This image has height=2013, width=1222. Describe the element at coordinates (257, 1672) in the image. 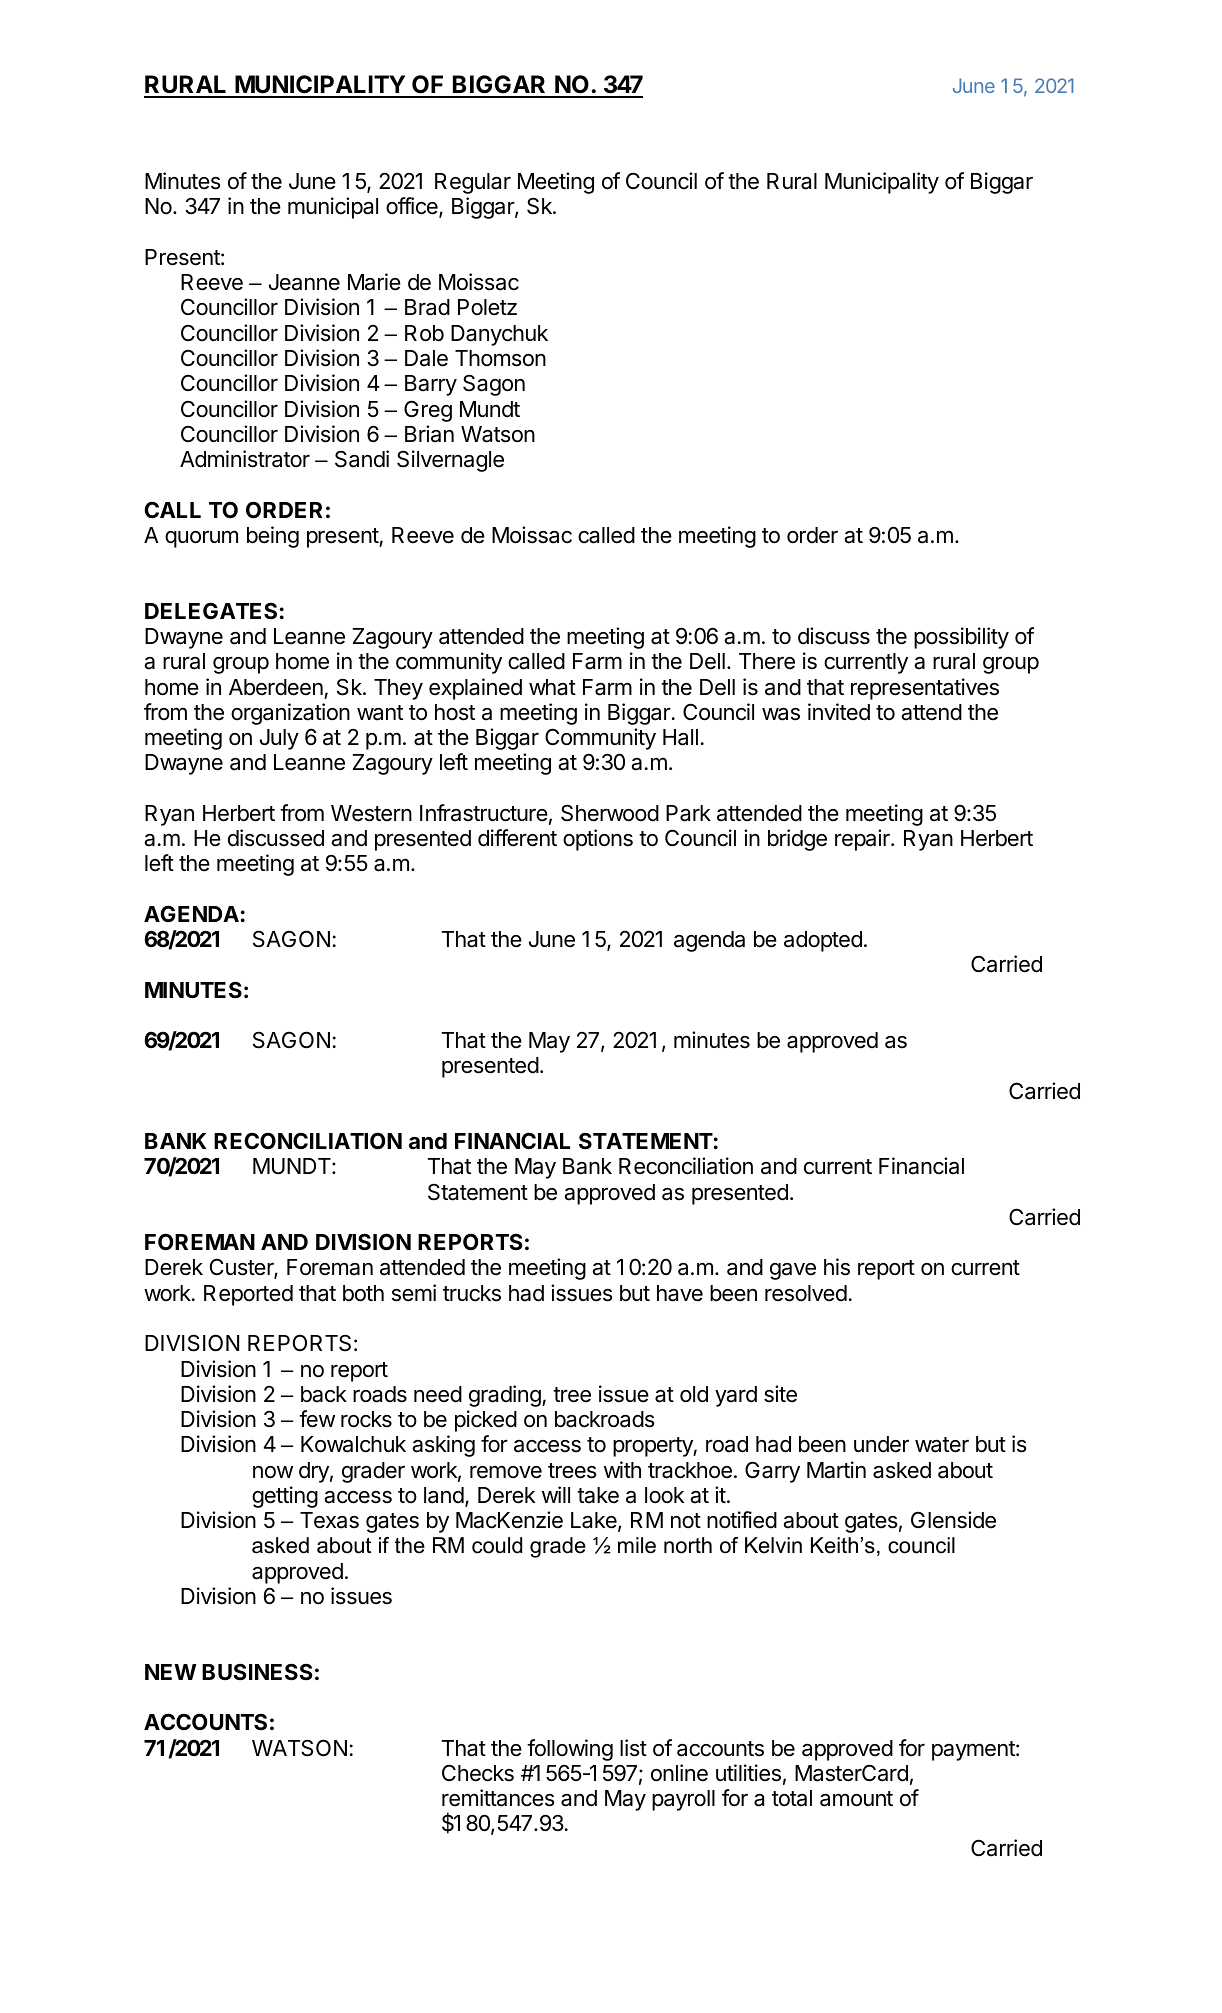

I see `BUSINESS` at that location.
